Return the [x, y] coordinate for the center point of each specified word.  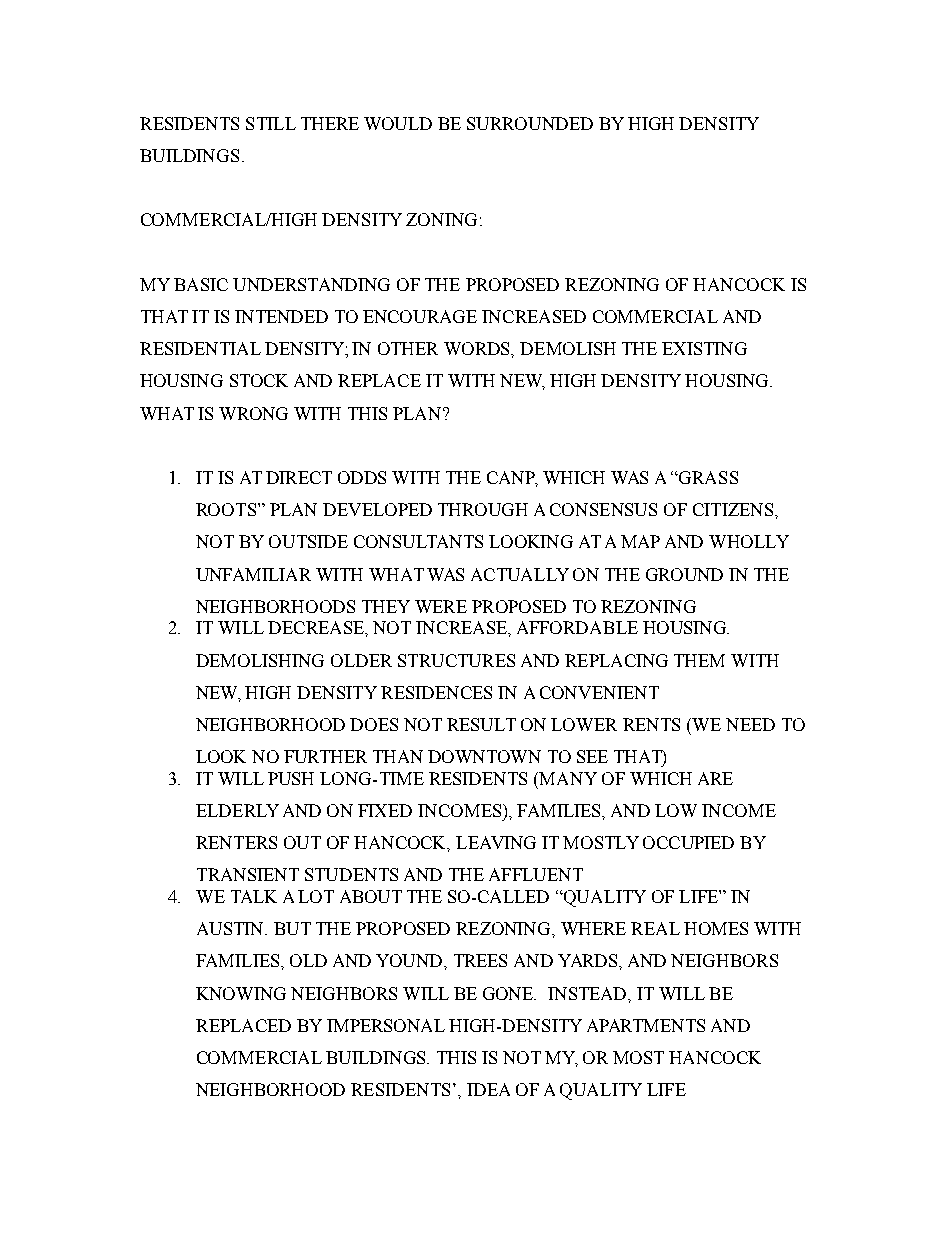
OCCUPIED [688, 842]
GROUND [684, 574]
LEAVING [496, 842]
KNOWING [241, 993]
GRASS [707, 477]
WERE [441, 606]
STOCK [259, 380]
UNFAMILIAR [253, 574]
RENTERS [236, 842]
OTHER [408, 348]
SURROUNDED [530, 123]
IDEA [488, 1089]
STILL [271, 123]
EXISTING [704, 348]
